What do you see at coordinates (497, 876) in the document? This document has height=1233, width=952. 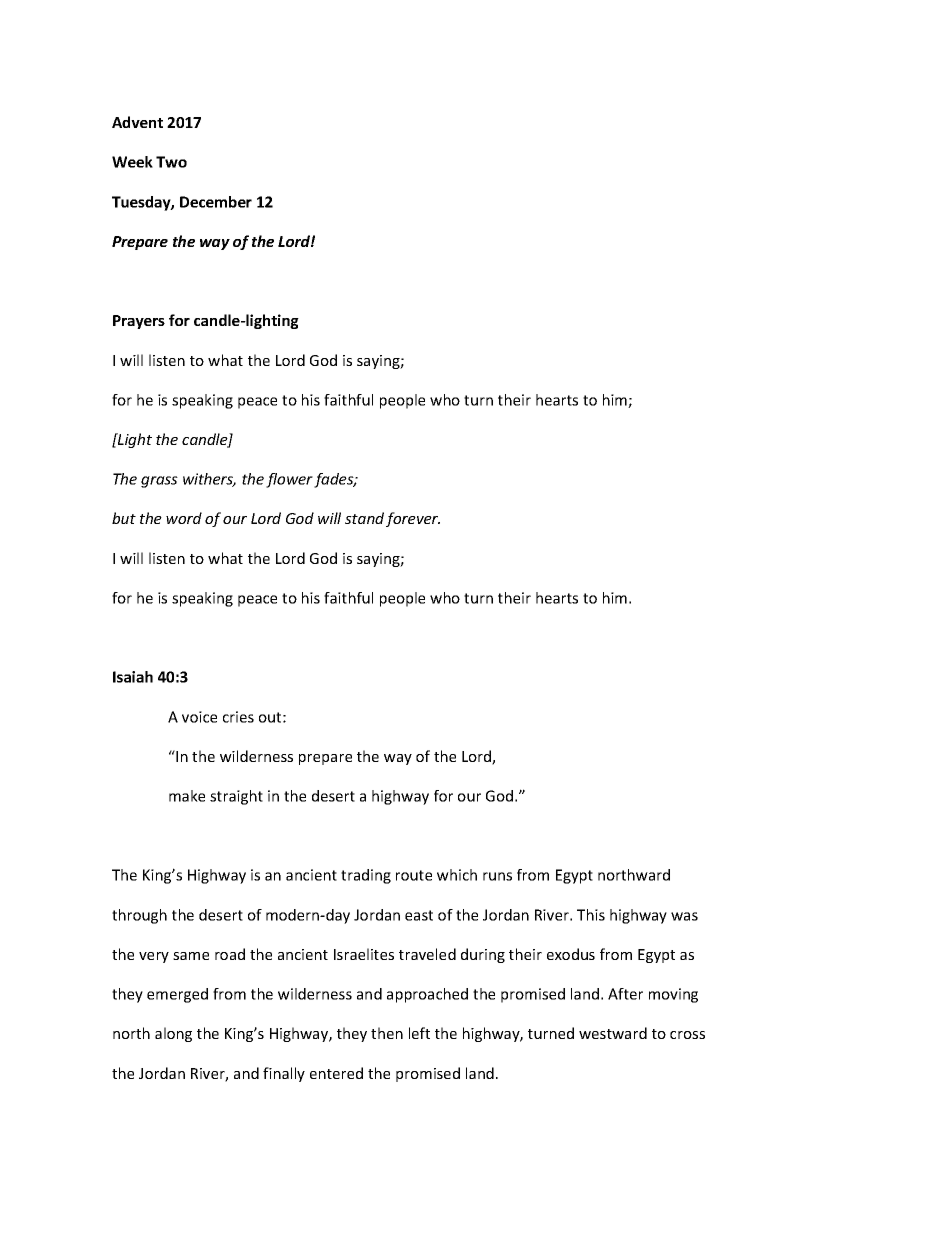 I see `runs` at bounding box center [497, 876].
